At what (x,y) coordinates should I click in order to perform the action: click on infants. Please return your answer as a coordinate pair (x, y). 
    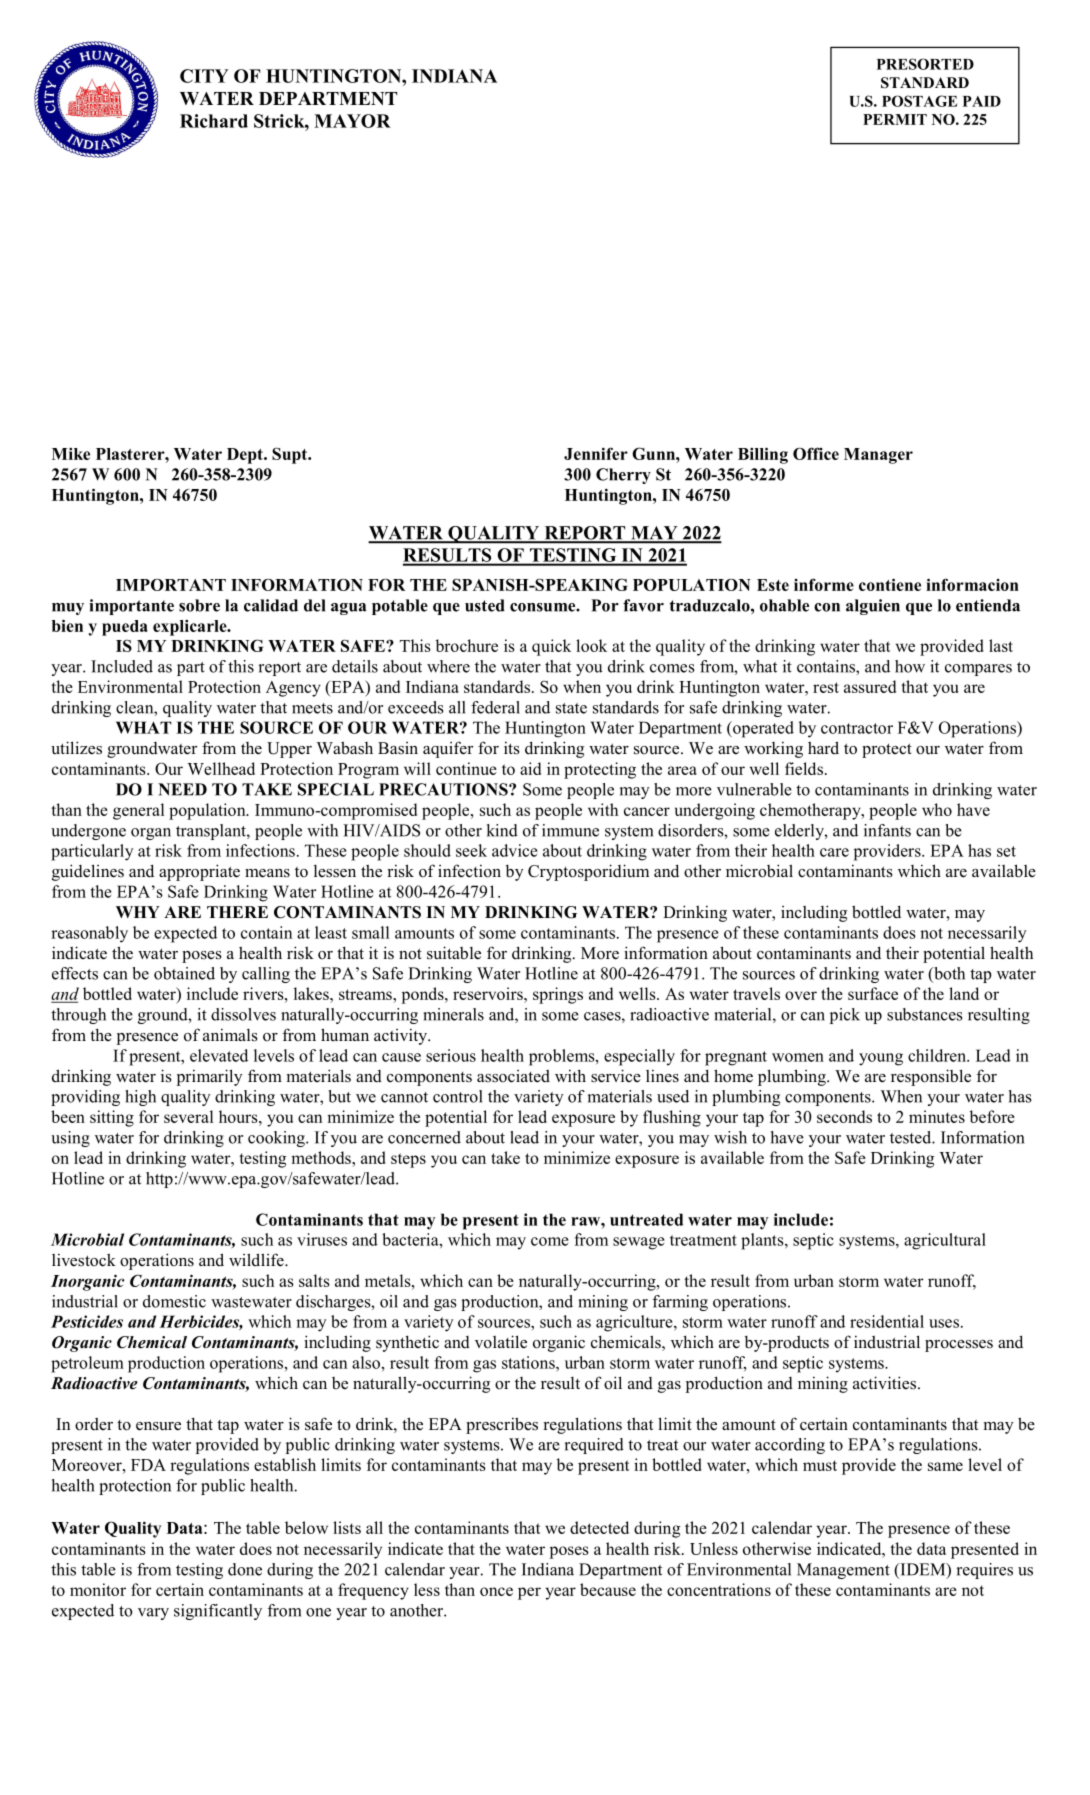
    Looking at the image, I should click on (887, 830).
